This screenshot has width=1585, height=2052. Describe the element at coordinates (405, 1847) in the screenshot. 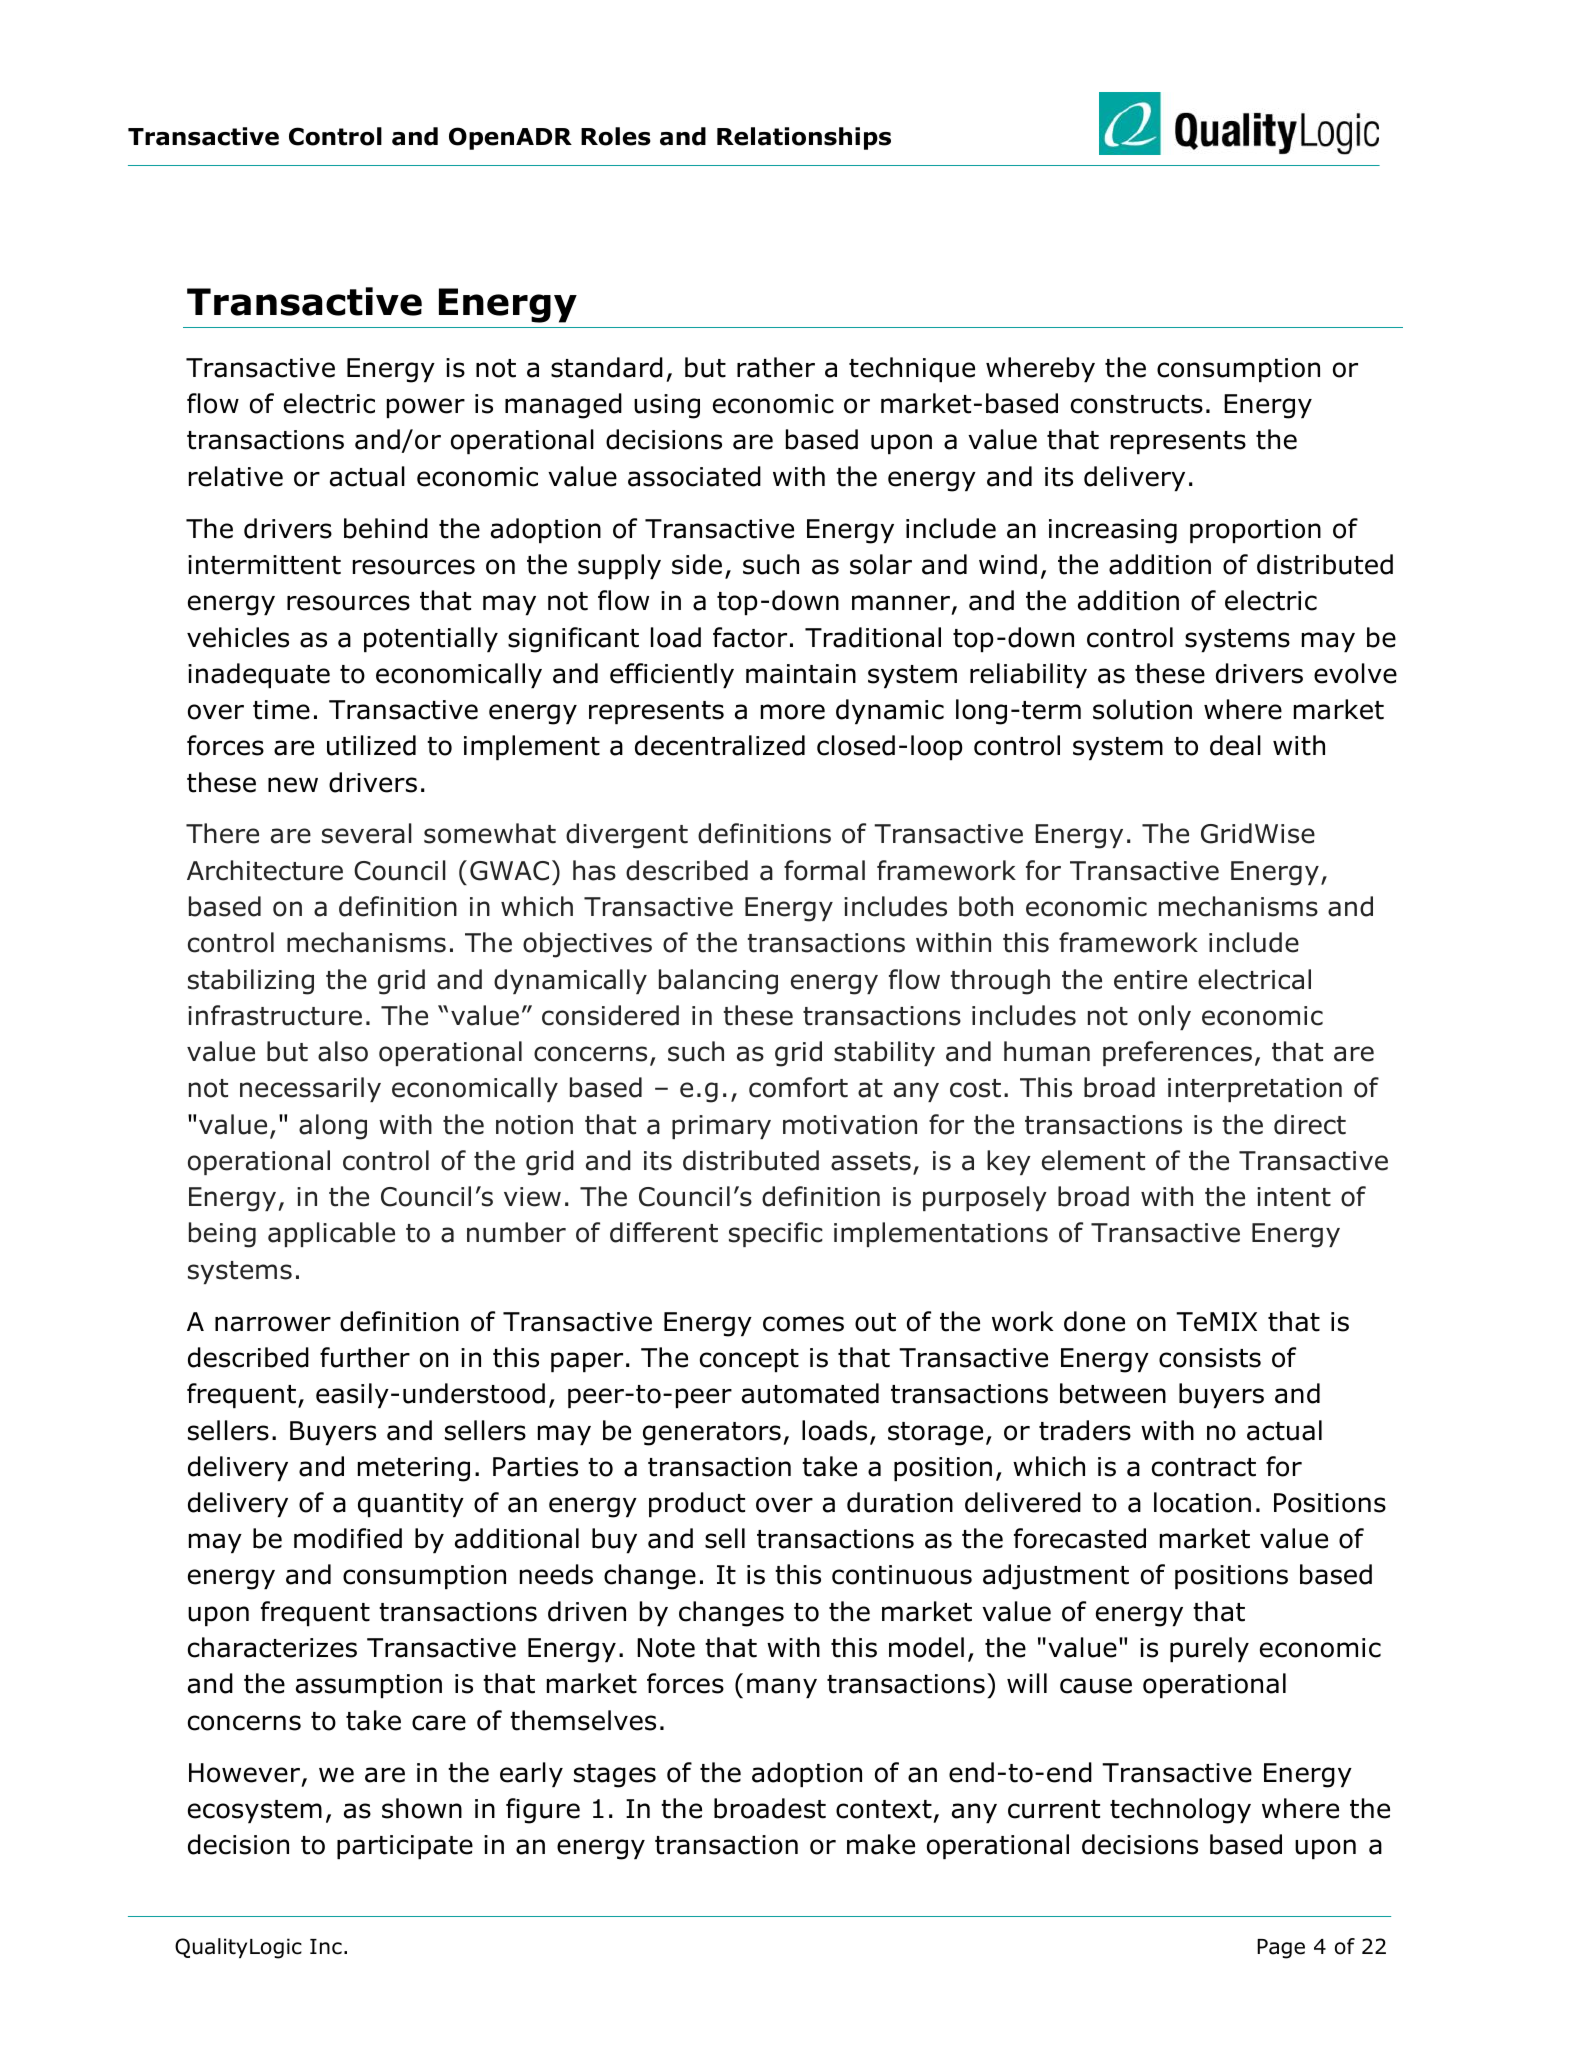

I see `participate` at that location.
